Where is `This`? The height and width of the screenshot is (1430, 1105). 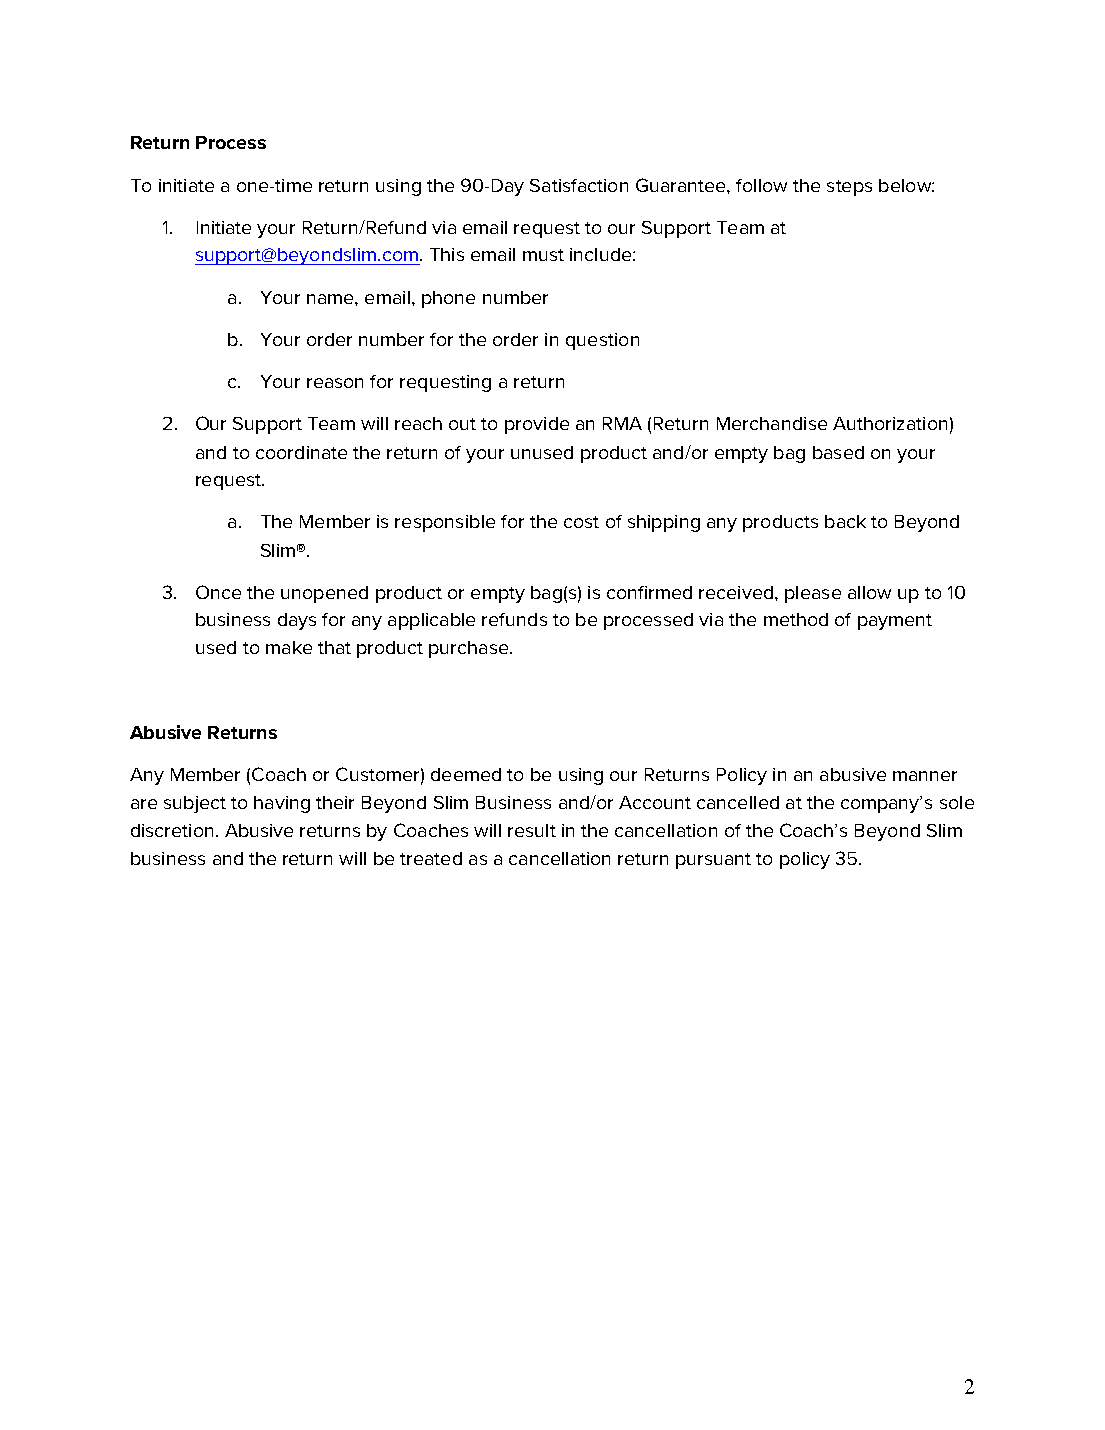 This is located at coordinates (447, 254).
